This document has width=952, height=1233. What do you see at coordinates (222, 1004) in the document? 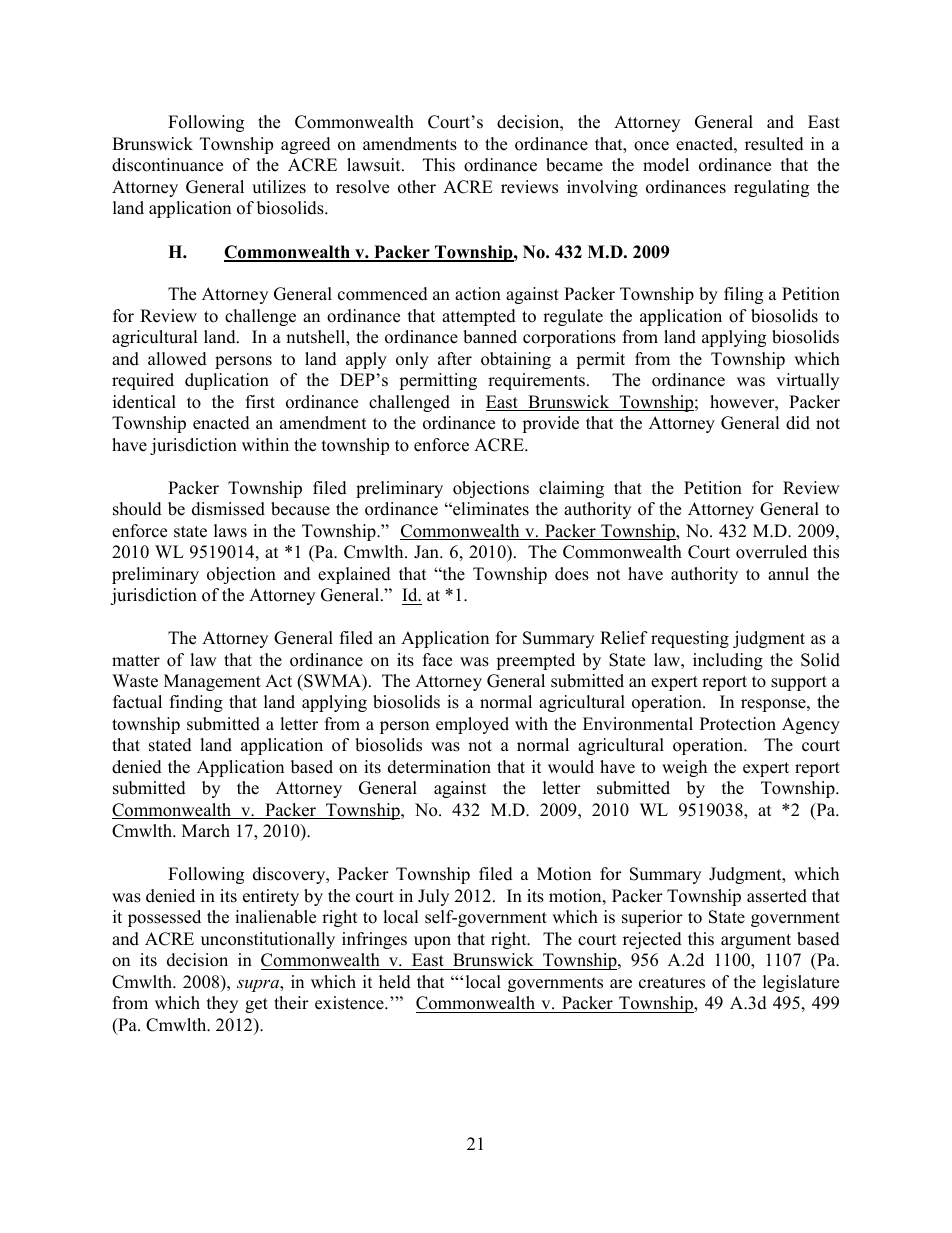
I see `they` at bounding box center [222, 1004].
